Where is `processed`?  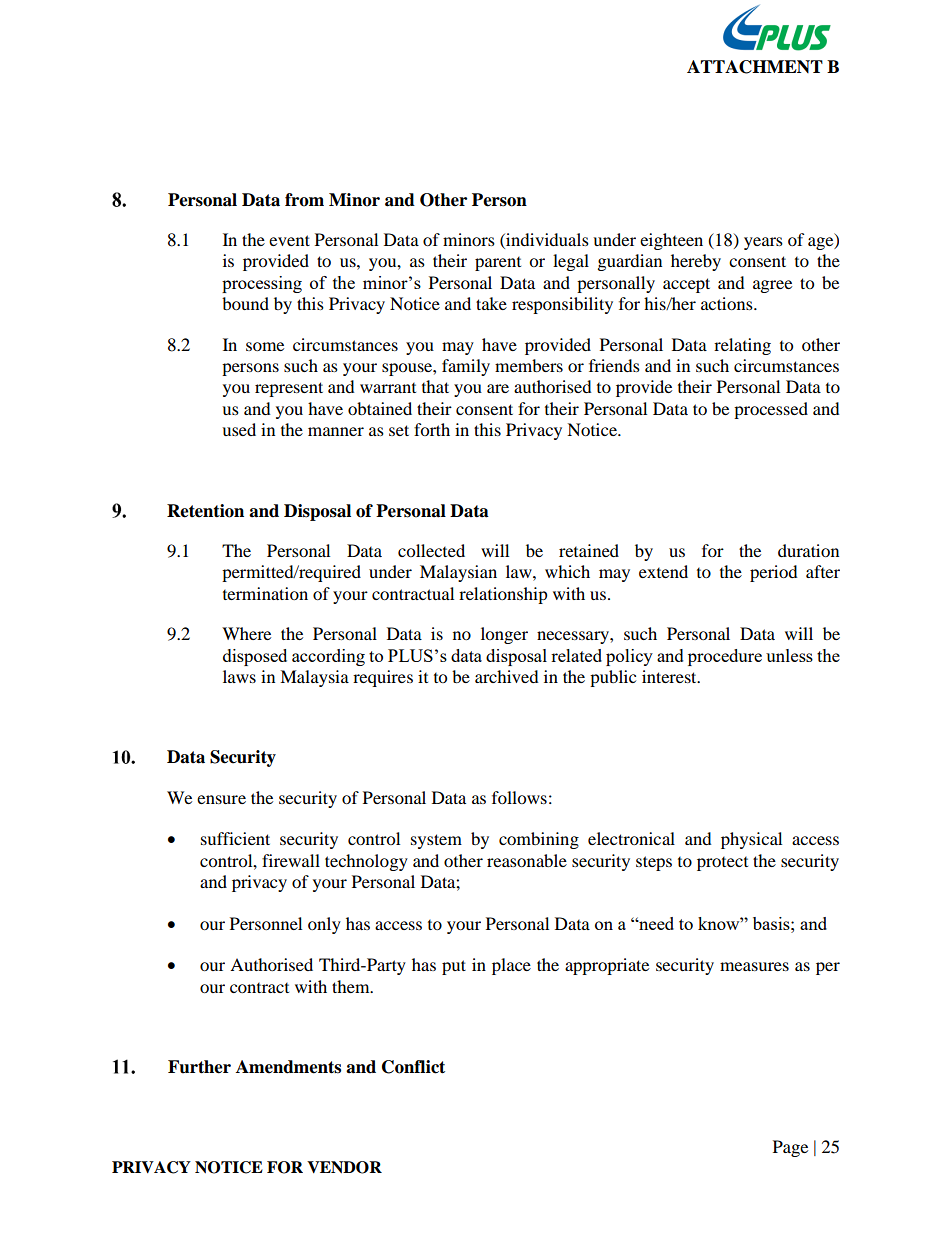 processed is located at coordinates (771, 410).
